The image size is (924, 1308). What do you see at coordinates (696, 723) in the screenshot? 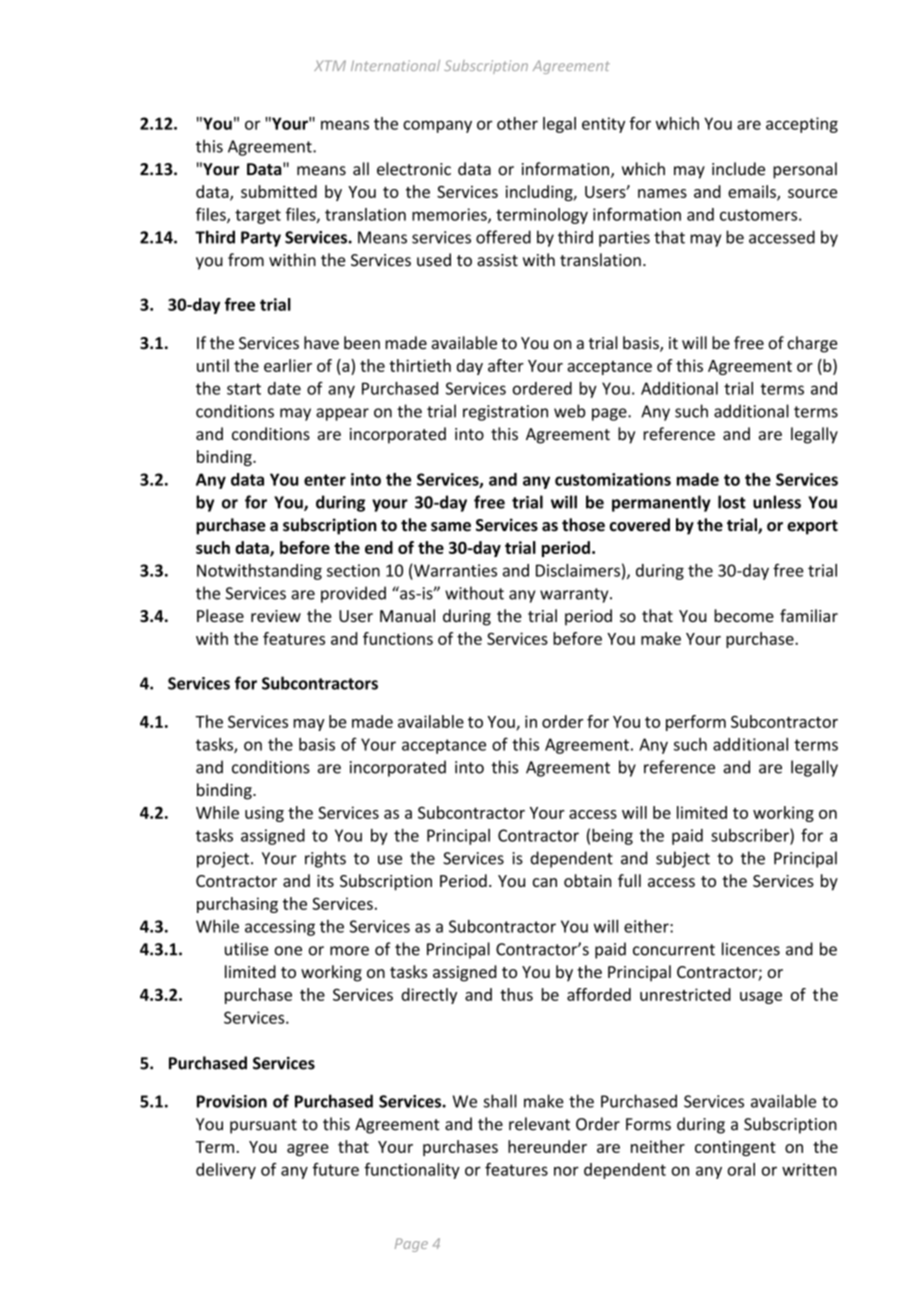
I see `perform` at bounding box center [696, 723].
